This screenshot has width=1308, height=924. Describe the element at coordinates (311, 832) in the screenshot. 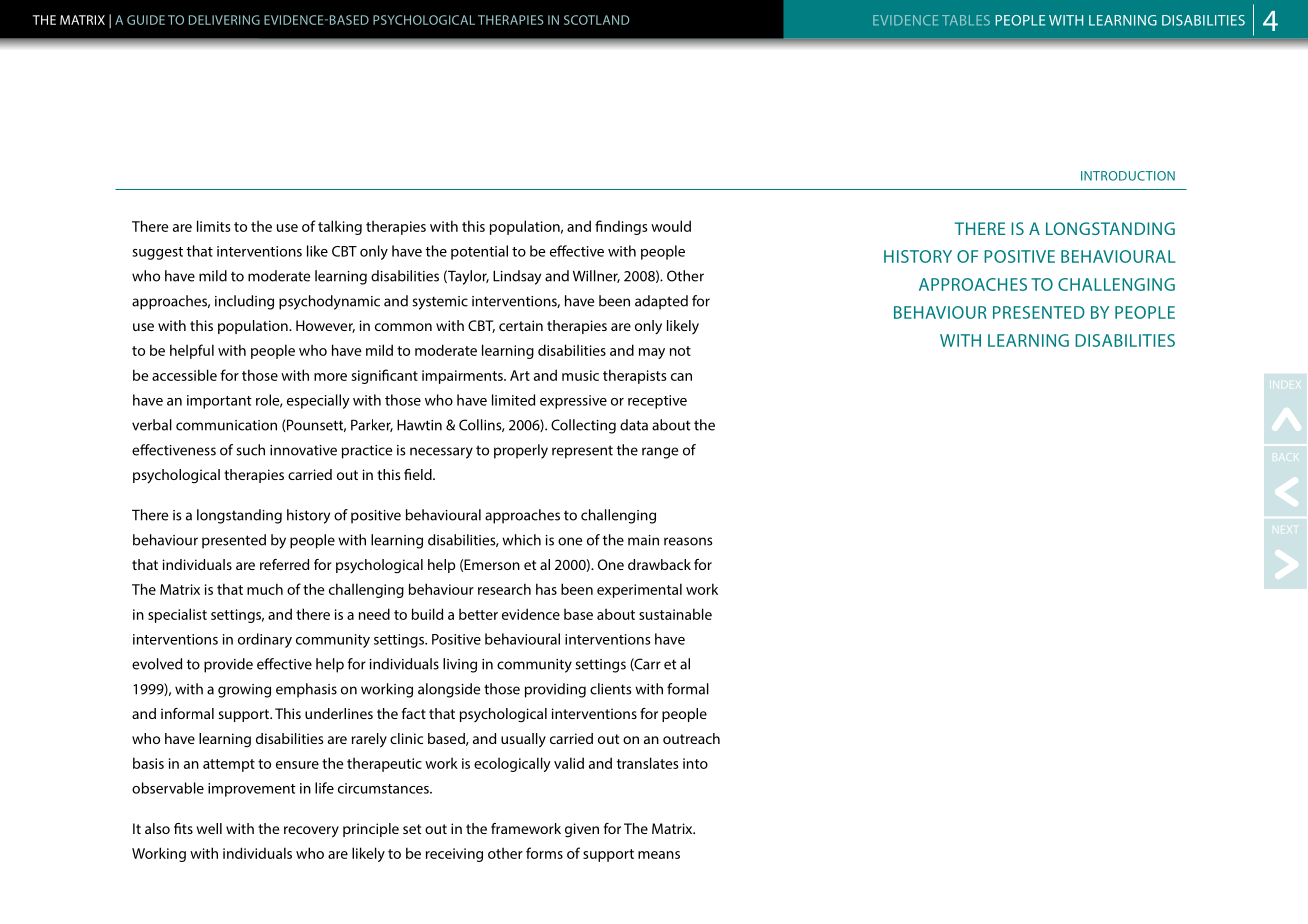

I see `recovery` at that location.
